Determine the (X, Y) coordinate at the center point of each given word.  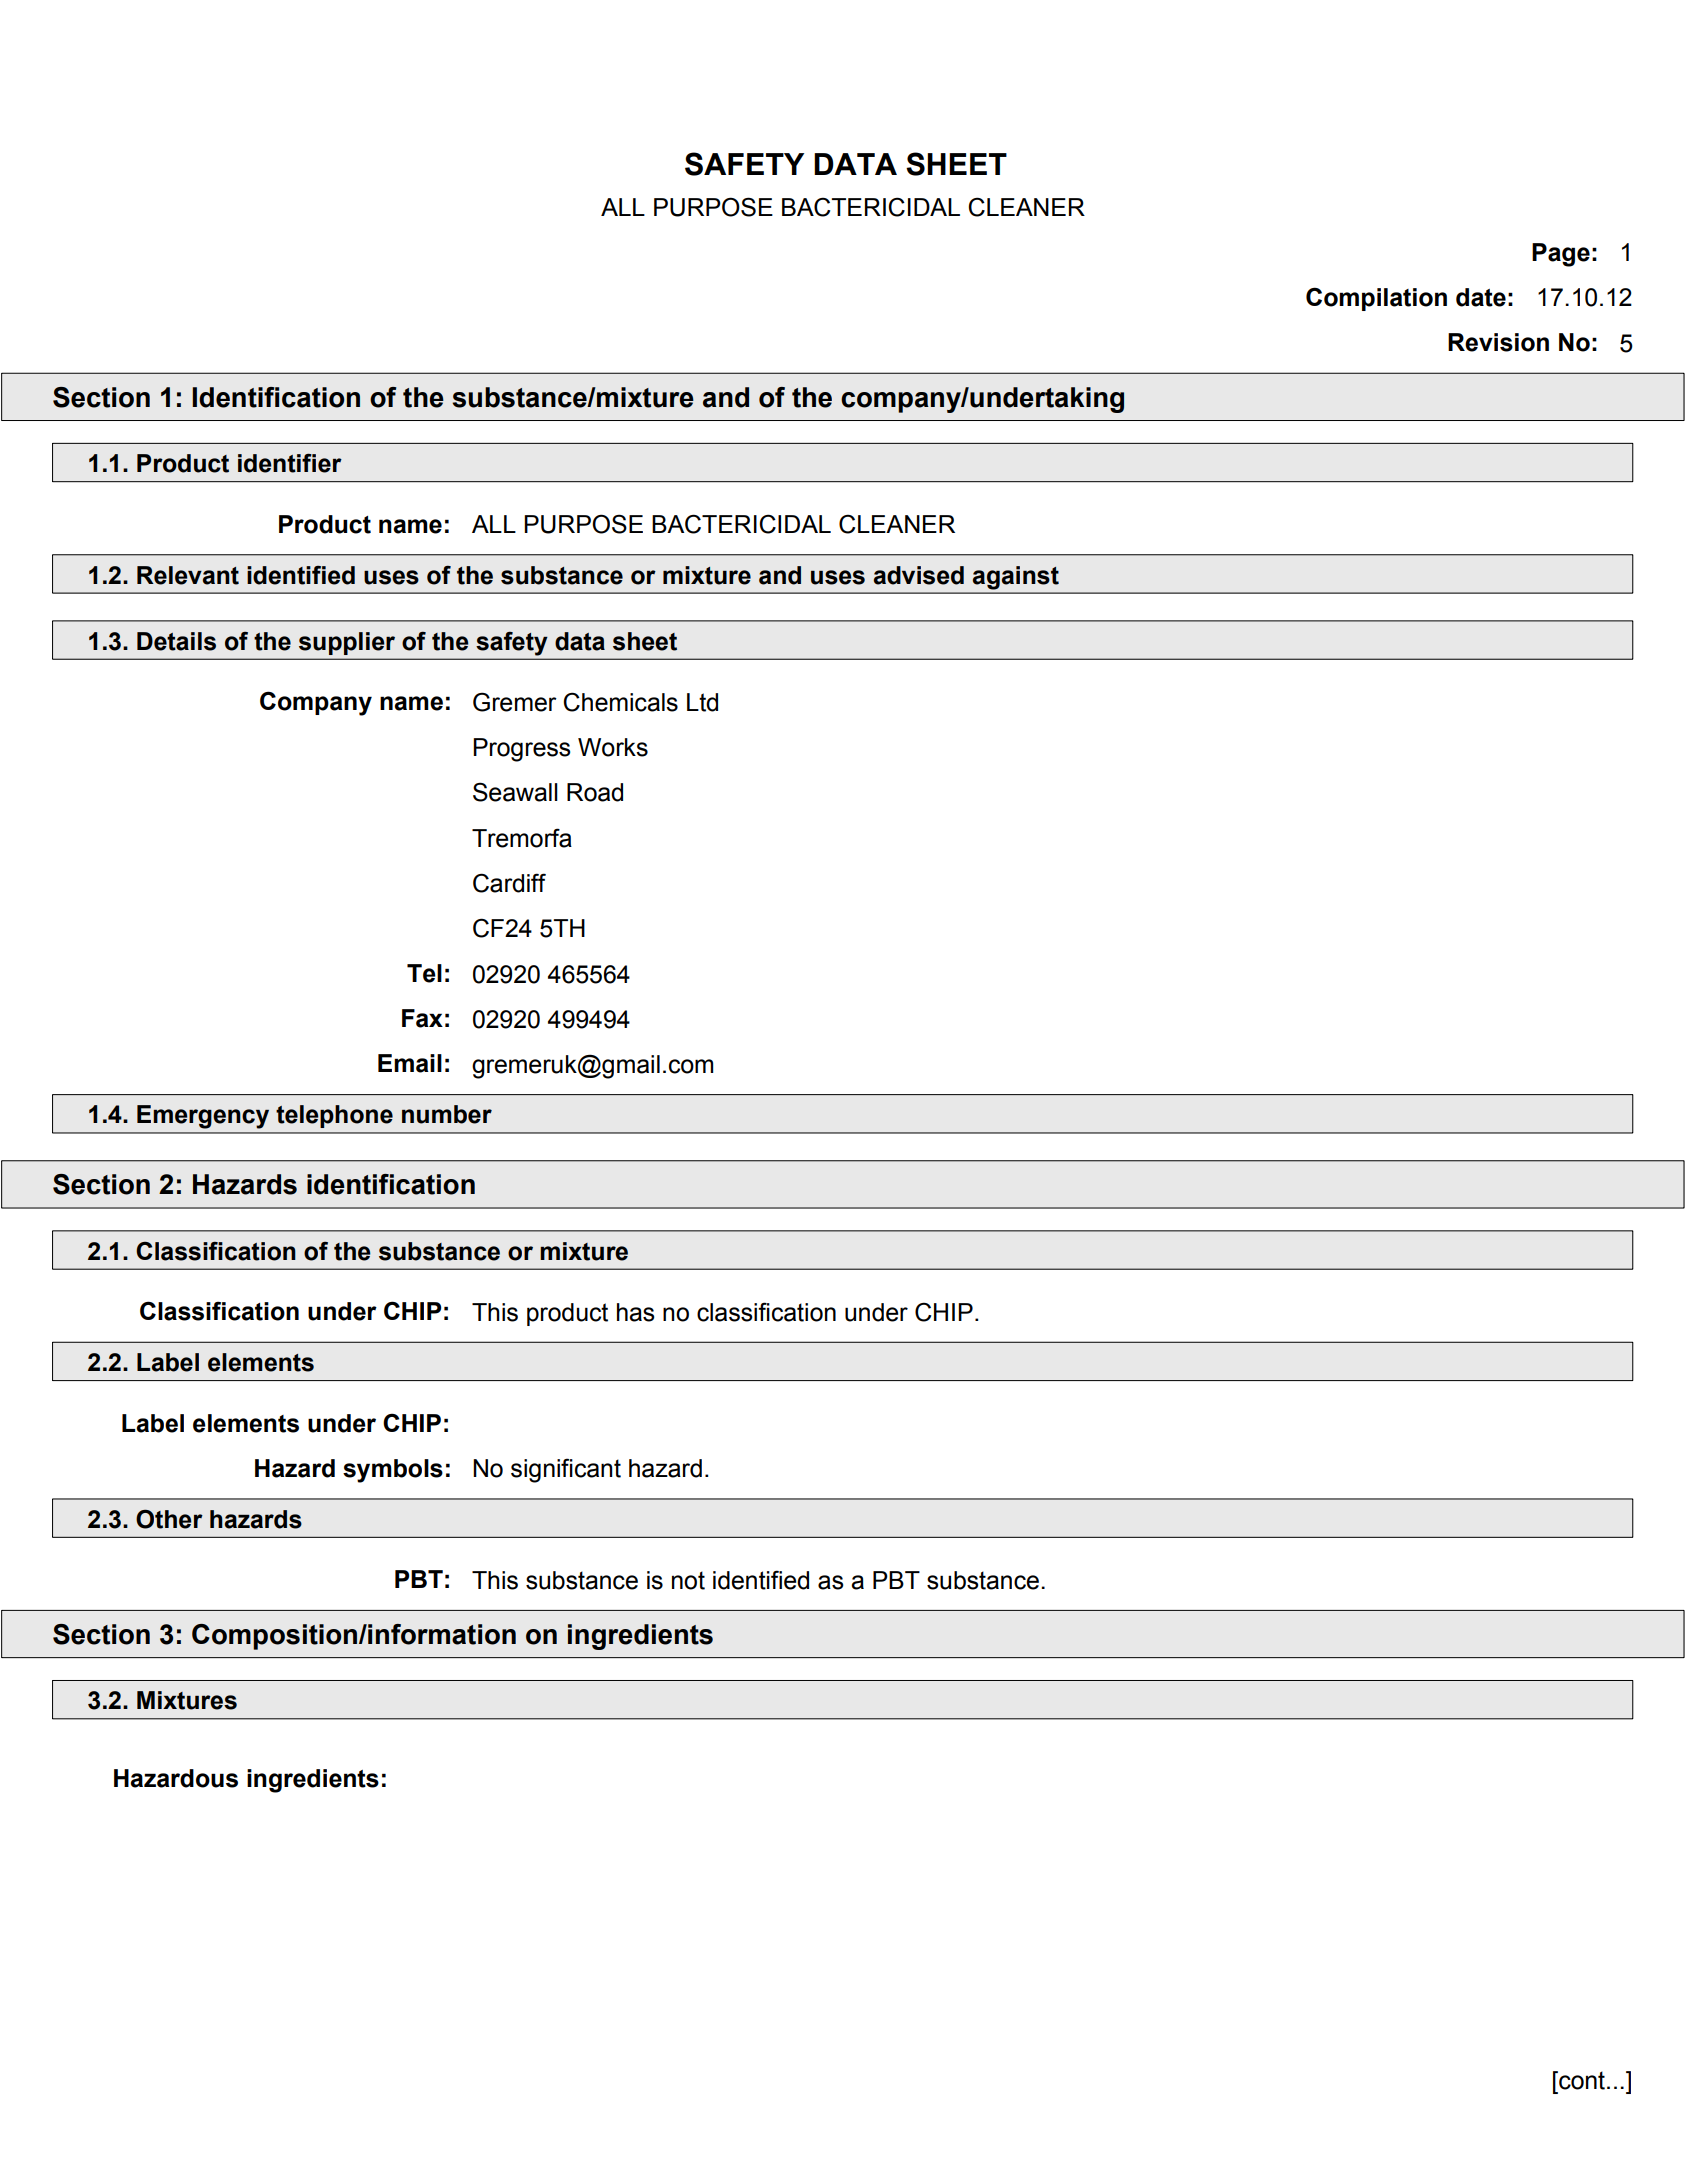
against (1016, 578)
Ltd (702, 702)
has (635, 1312)
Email (410, 1063)
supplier (347, 643)
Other (169, 1519)
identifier (290, 463)
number (447, 1114)
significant (566, 1470)
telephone (334, 1116)
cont (1581, 2080)
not (688, 1580)
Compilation (1376, 299)
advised (919, 575)
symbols (393, 1471)
